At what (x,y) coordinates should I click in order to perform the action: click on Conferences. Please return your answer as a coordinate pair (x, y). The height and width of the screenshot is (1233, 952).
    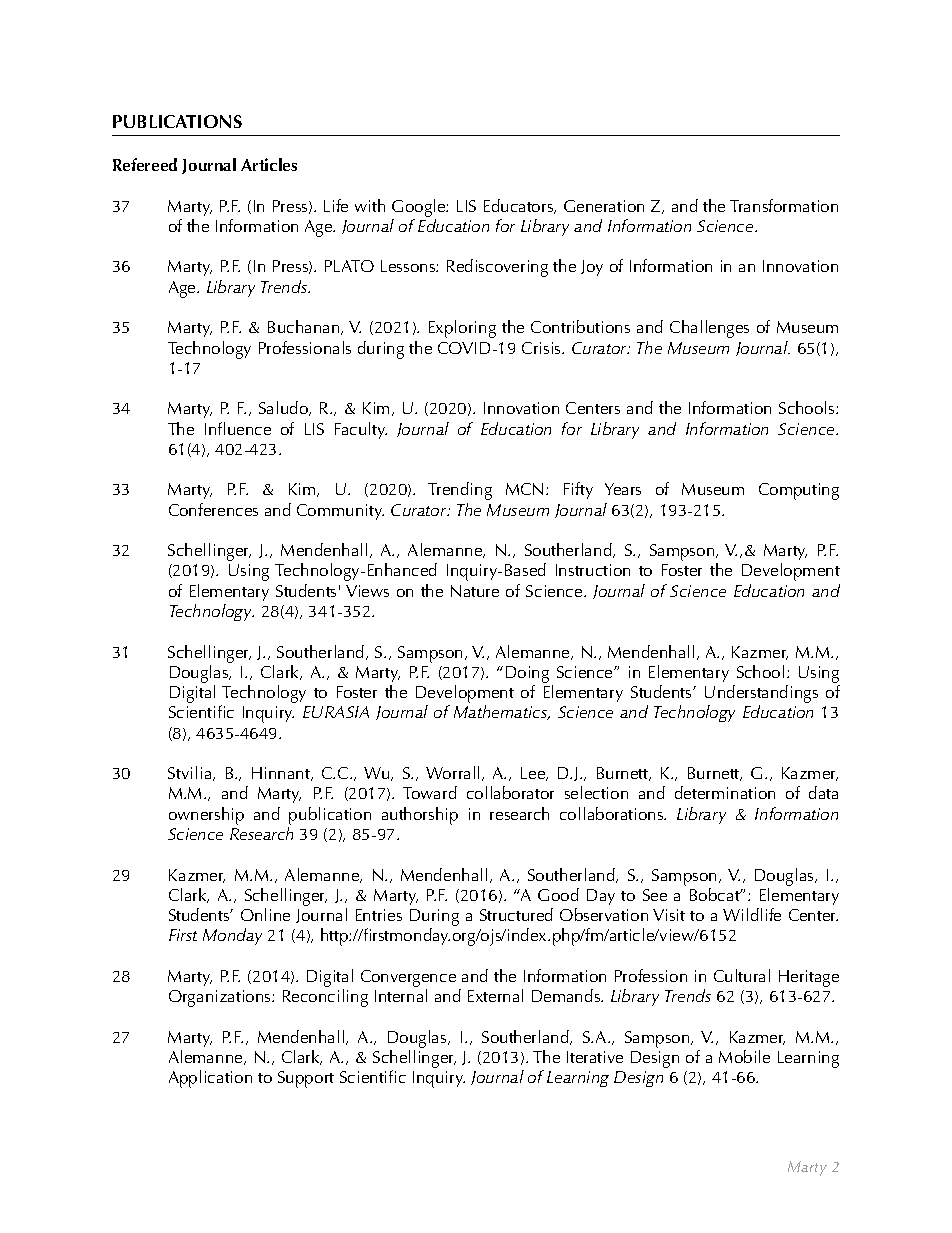
    Looking at the image, I should click on (213, 509).
